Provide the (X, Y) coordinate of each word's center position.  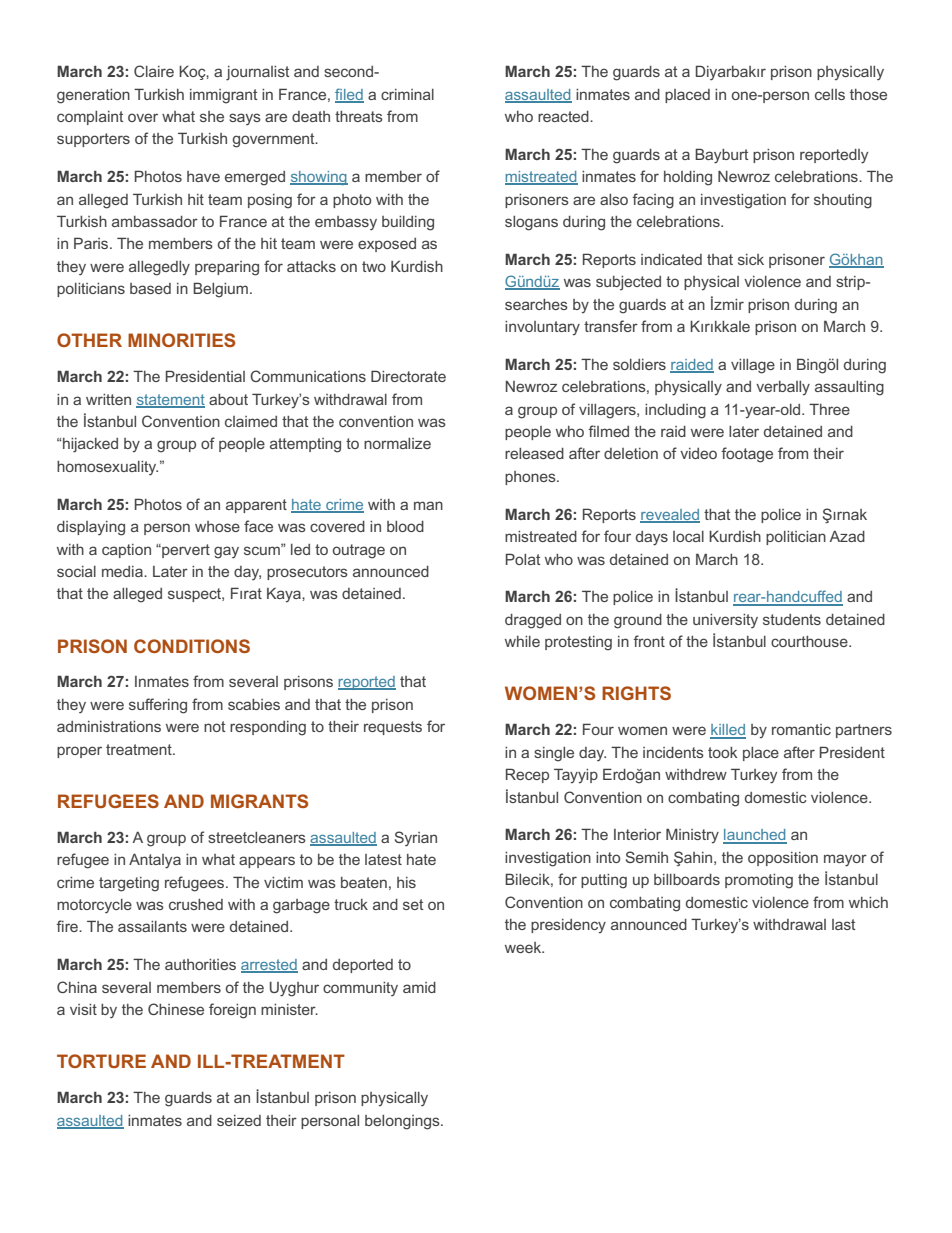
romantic (801, 729)
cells (830, 94)
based (150, 288)
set (413, 904)
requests (393, 728)
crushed (196, 904)
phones (531, 478)
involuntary (542, 328)
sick (751, 259)
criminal (407, 94)
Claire (154, 71)
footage (747, 455)
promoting (759, 881)
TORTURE (101, 1061)
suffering (158, 706)
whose (217, 526)
